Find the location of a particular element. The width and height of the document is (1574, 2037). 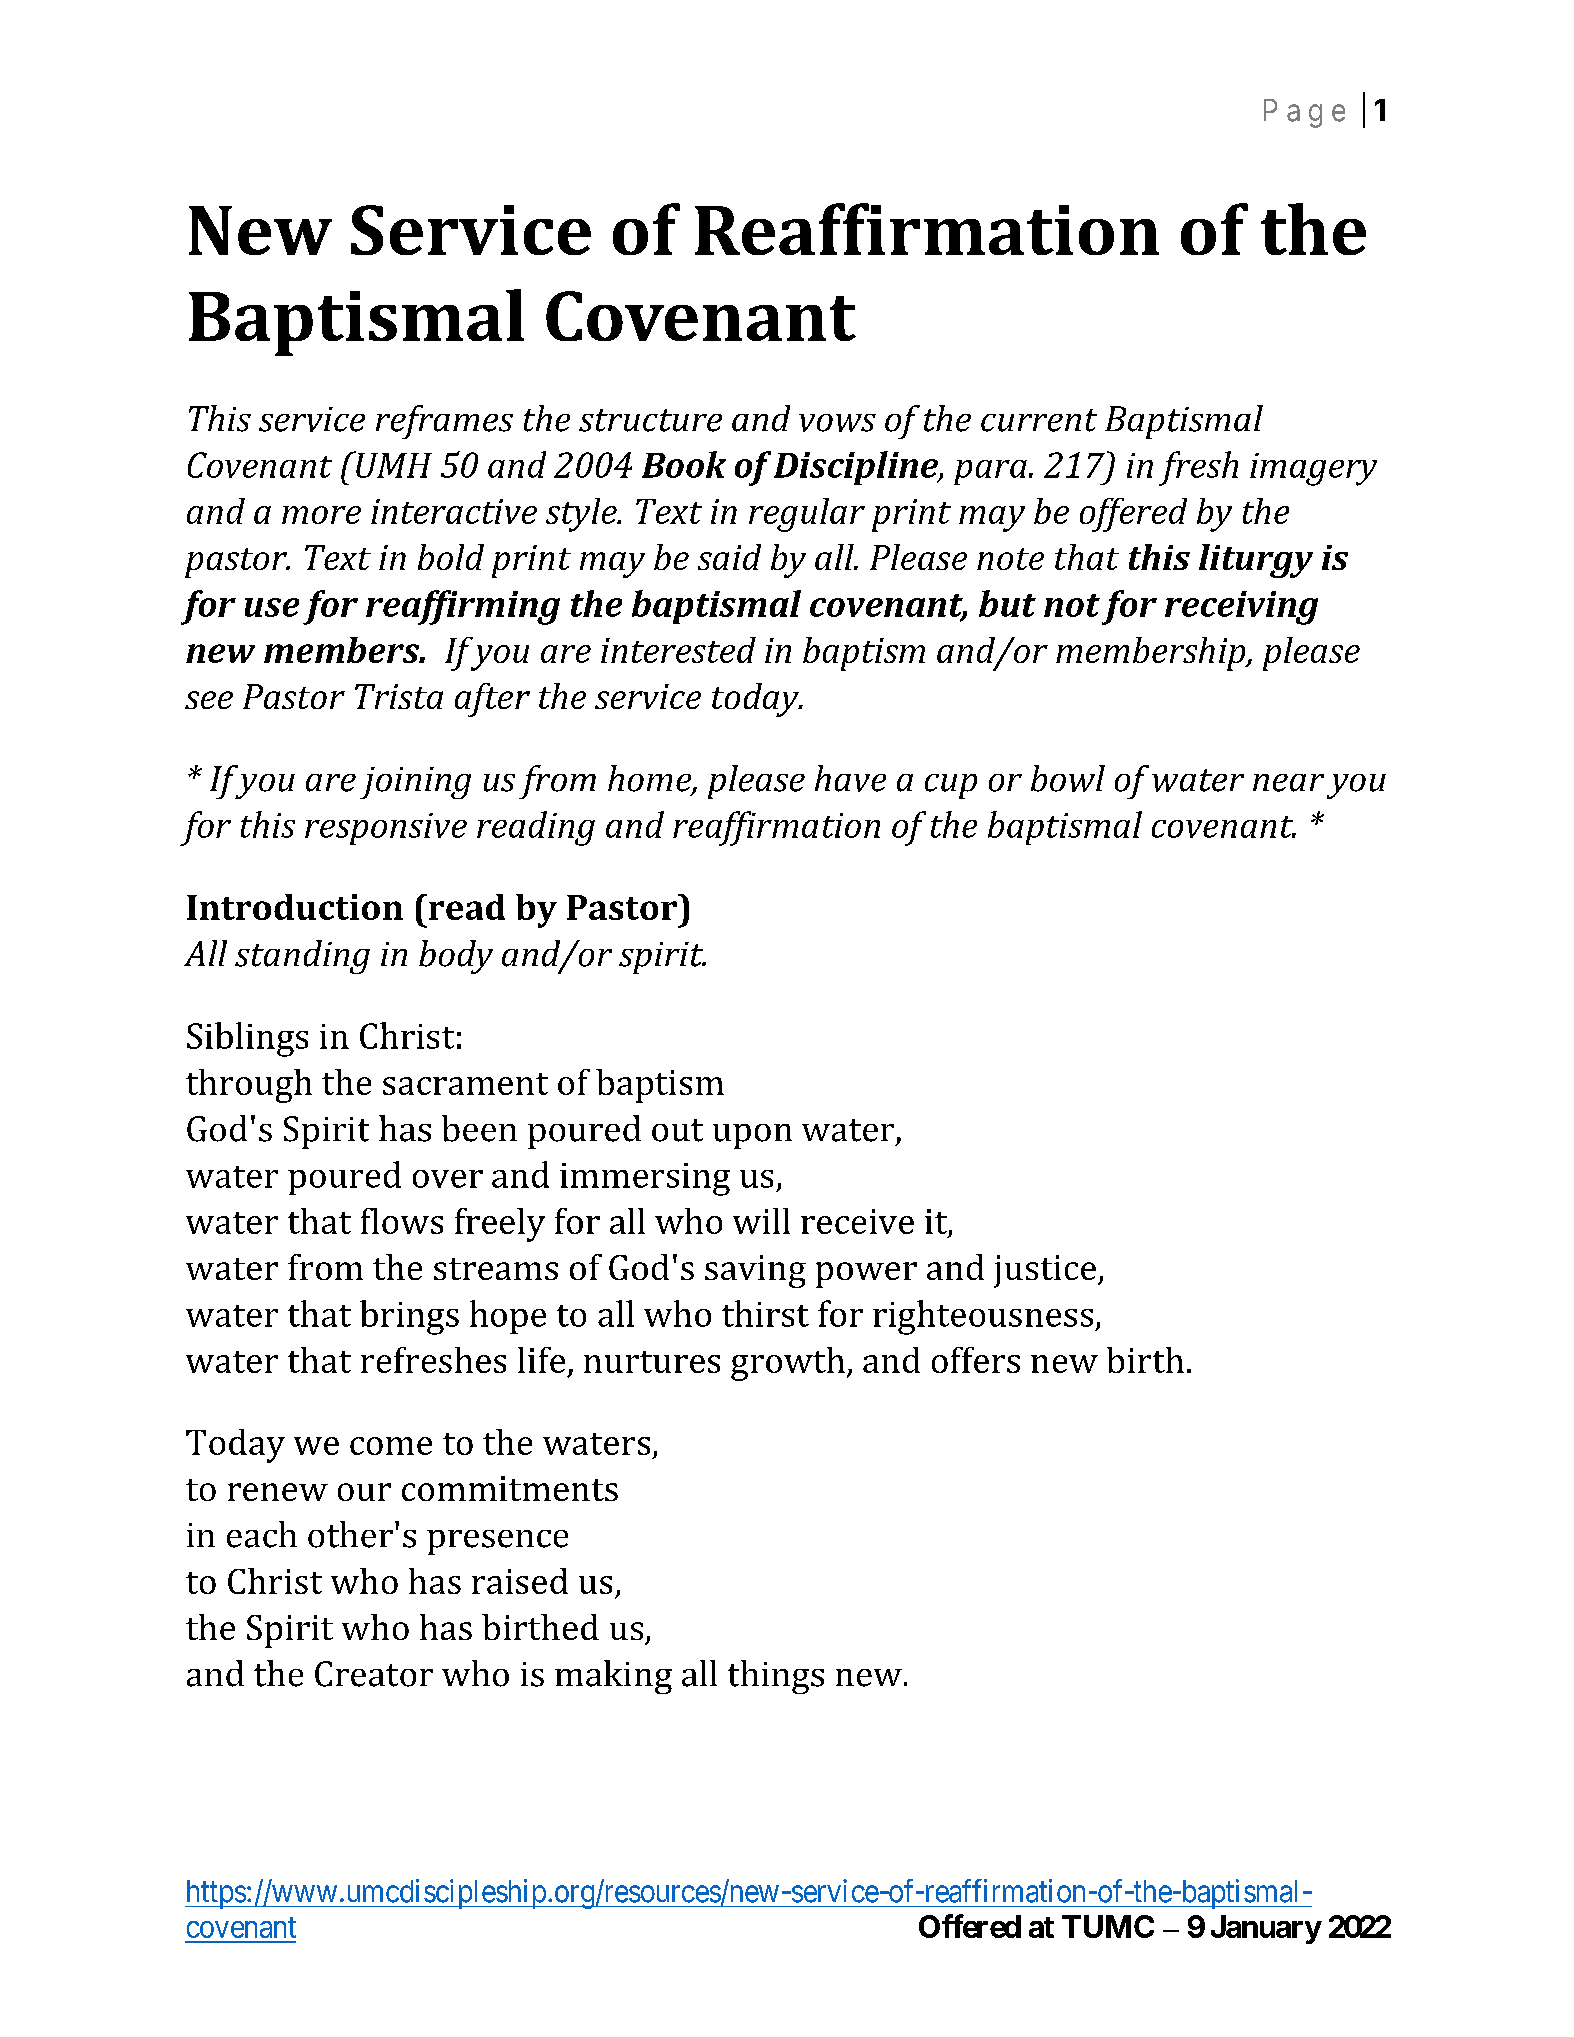

UMH is located at coordinates (393, 464).
